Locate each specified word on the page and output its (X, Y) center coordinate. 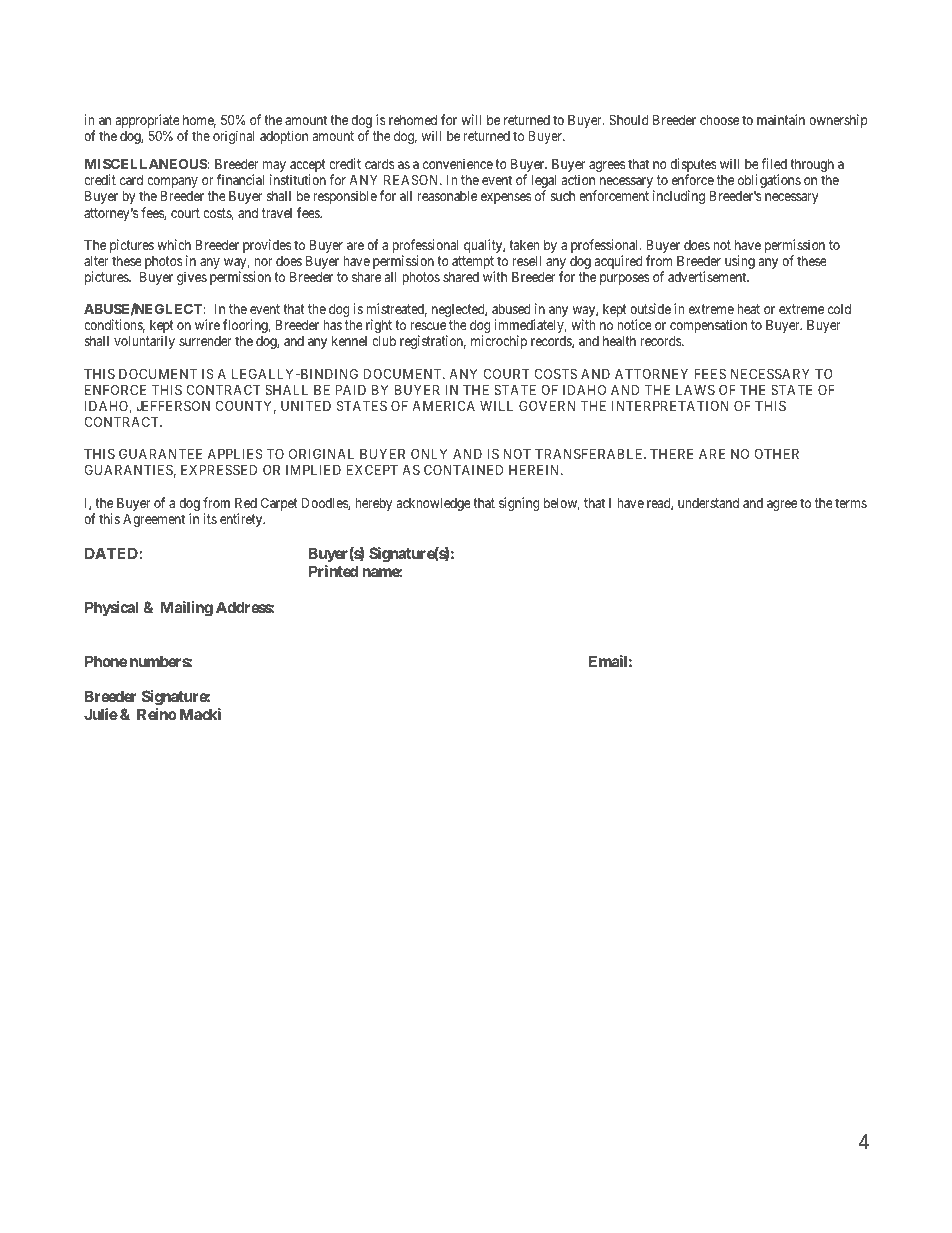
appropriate (148, 122)
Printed (333, 571)
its (210, 518)
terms (851, 503)
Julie (101, 714)
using (740, 262)
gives (192, 278)
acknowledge (434, 504)
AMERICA (443, 405)
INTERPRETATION (670, 405)
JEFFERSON (173, 405)
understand (708, 503)
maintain (781, 119)
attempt (473, 264)
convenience (458, 163)
